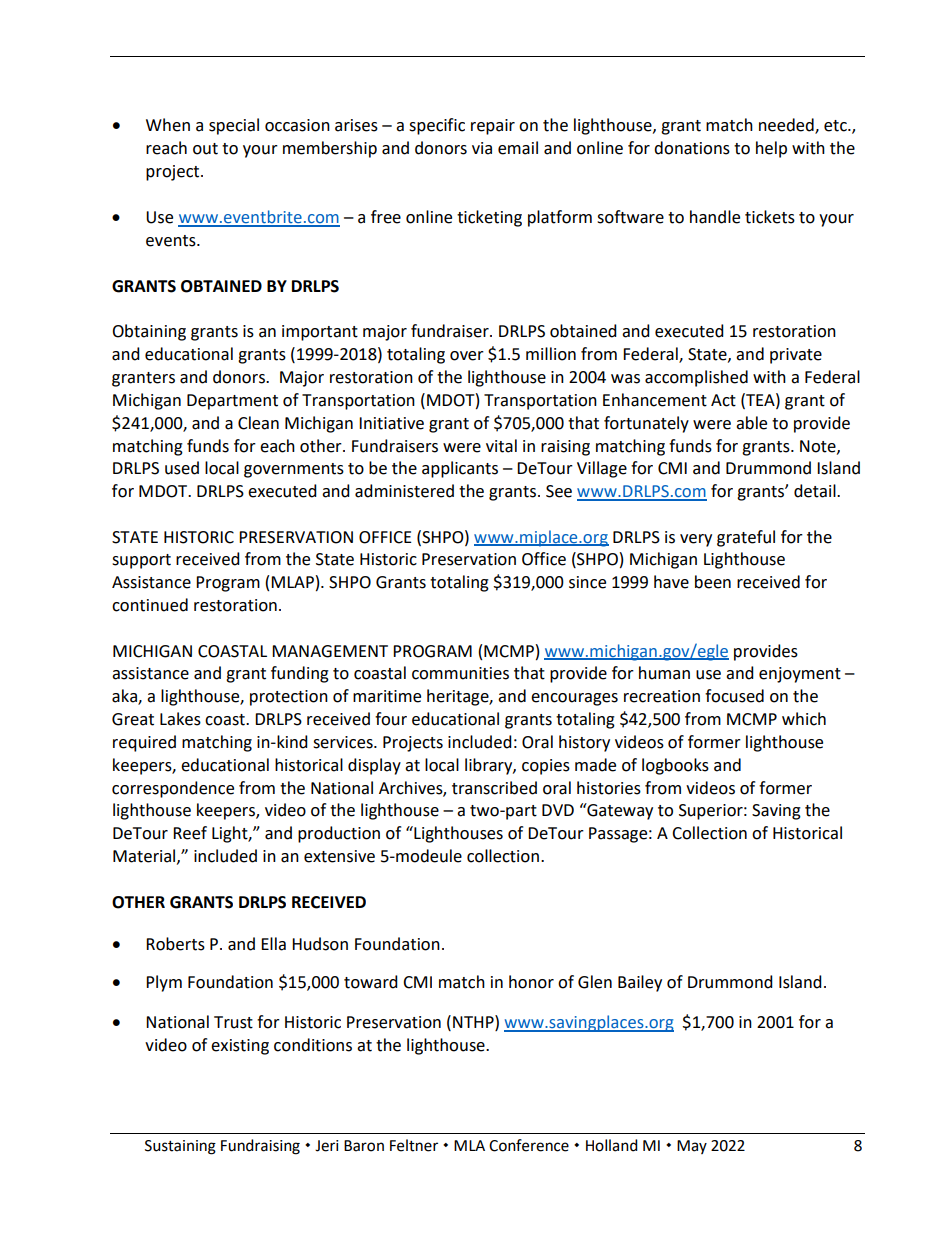  I want to click on Clean, so click(258, 423).
